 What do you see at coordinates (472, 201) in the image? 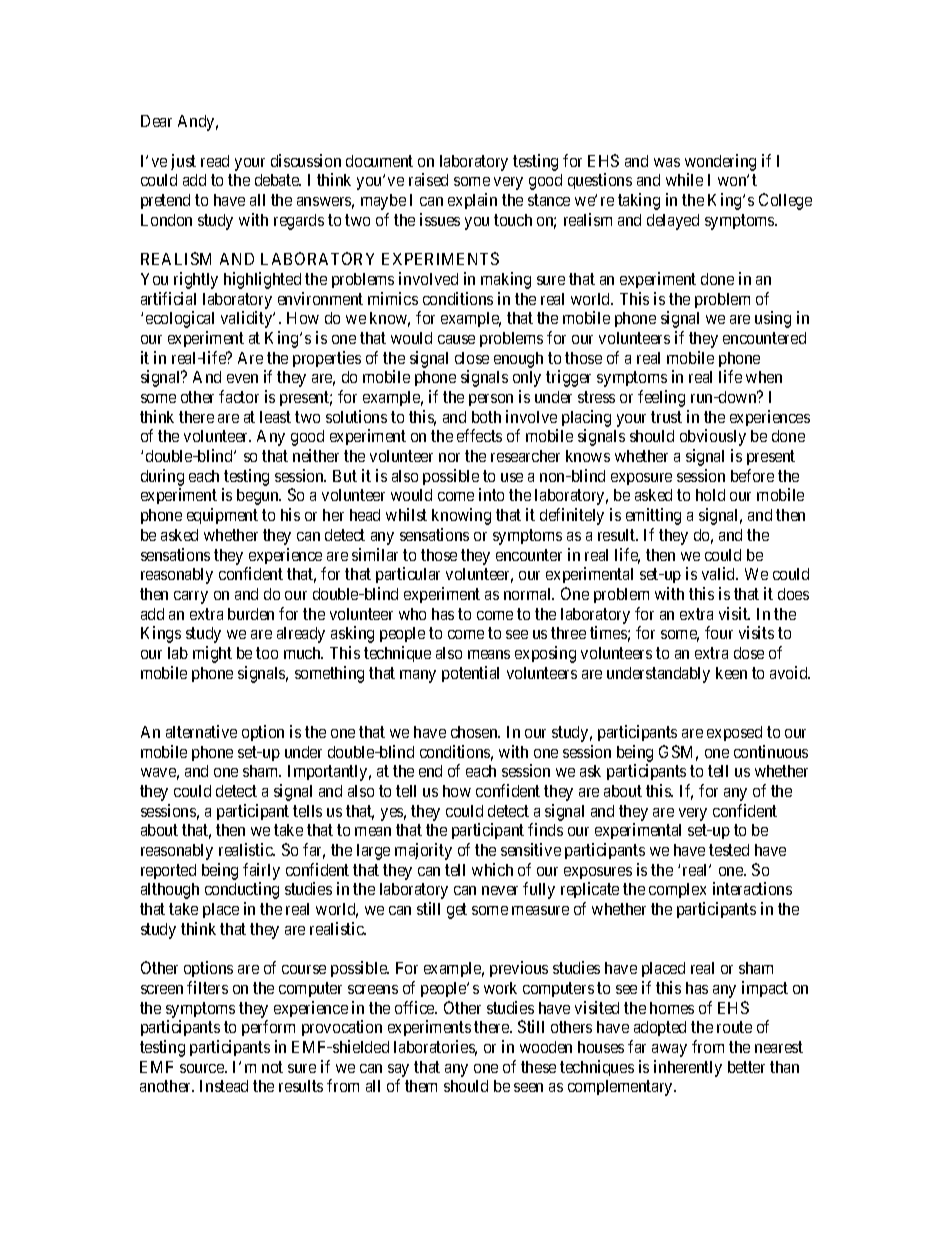
I see `explain` at bounding box center [472, 201].
